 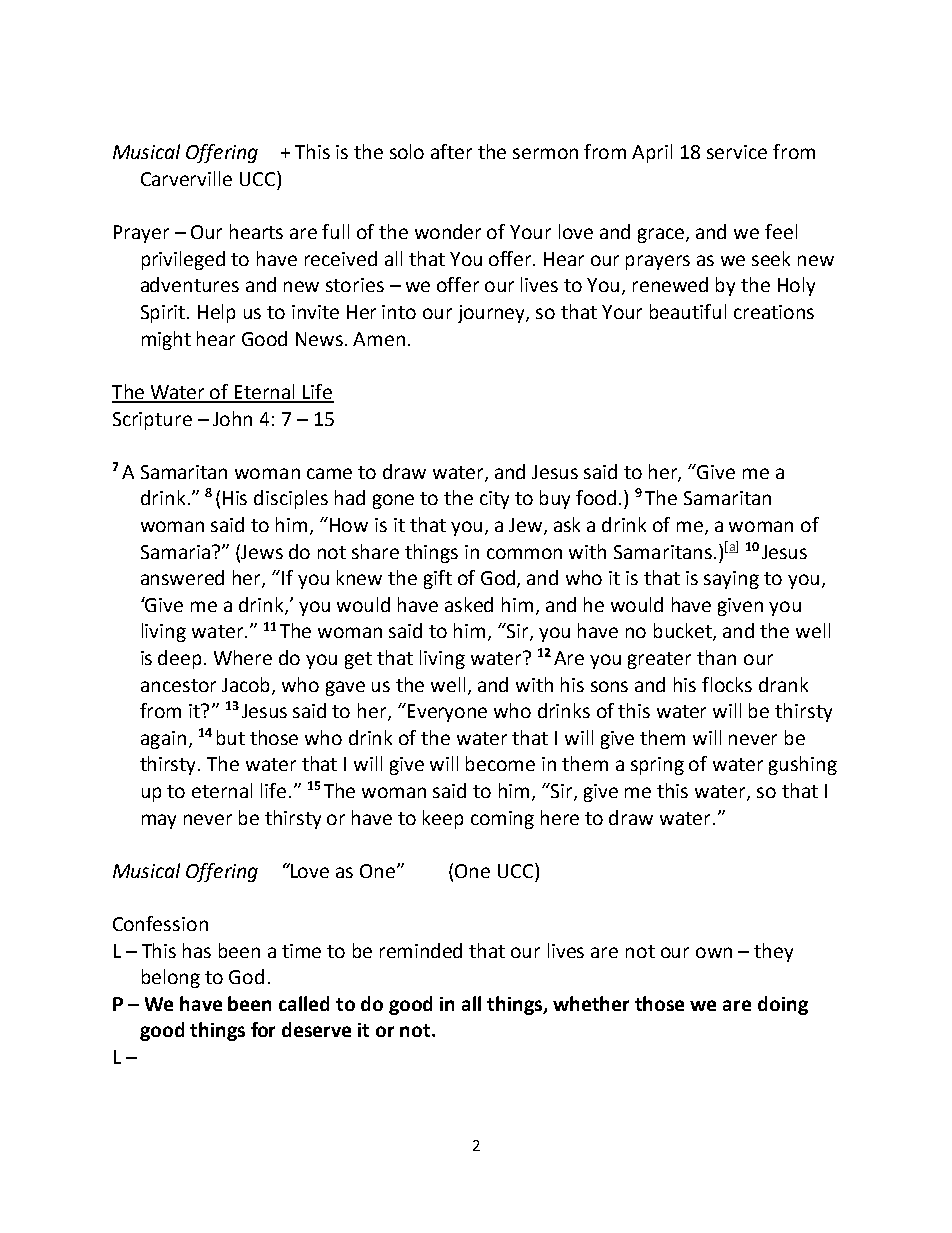 I want to click on John, so click(x=232, y=418).
